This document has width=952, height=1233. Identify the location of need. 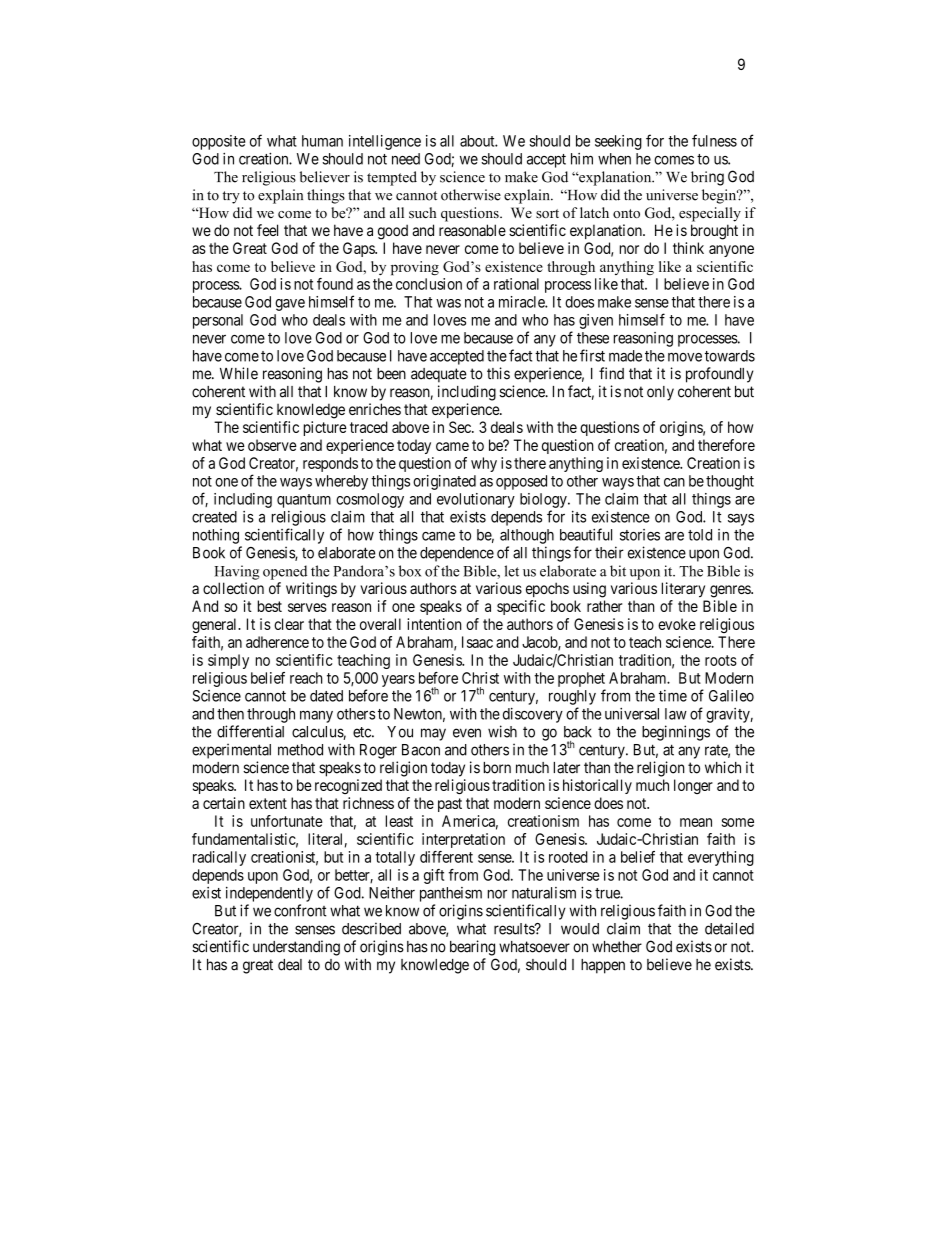
(406, 159).
